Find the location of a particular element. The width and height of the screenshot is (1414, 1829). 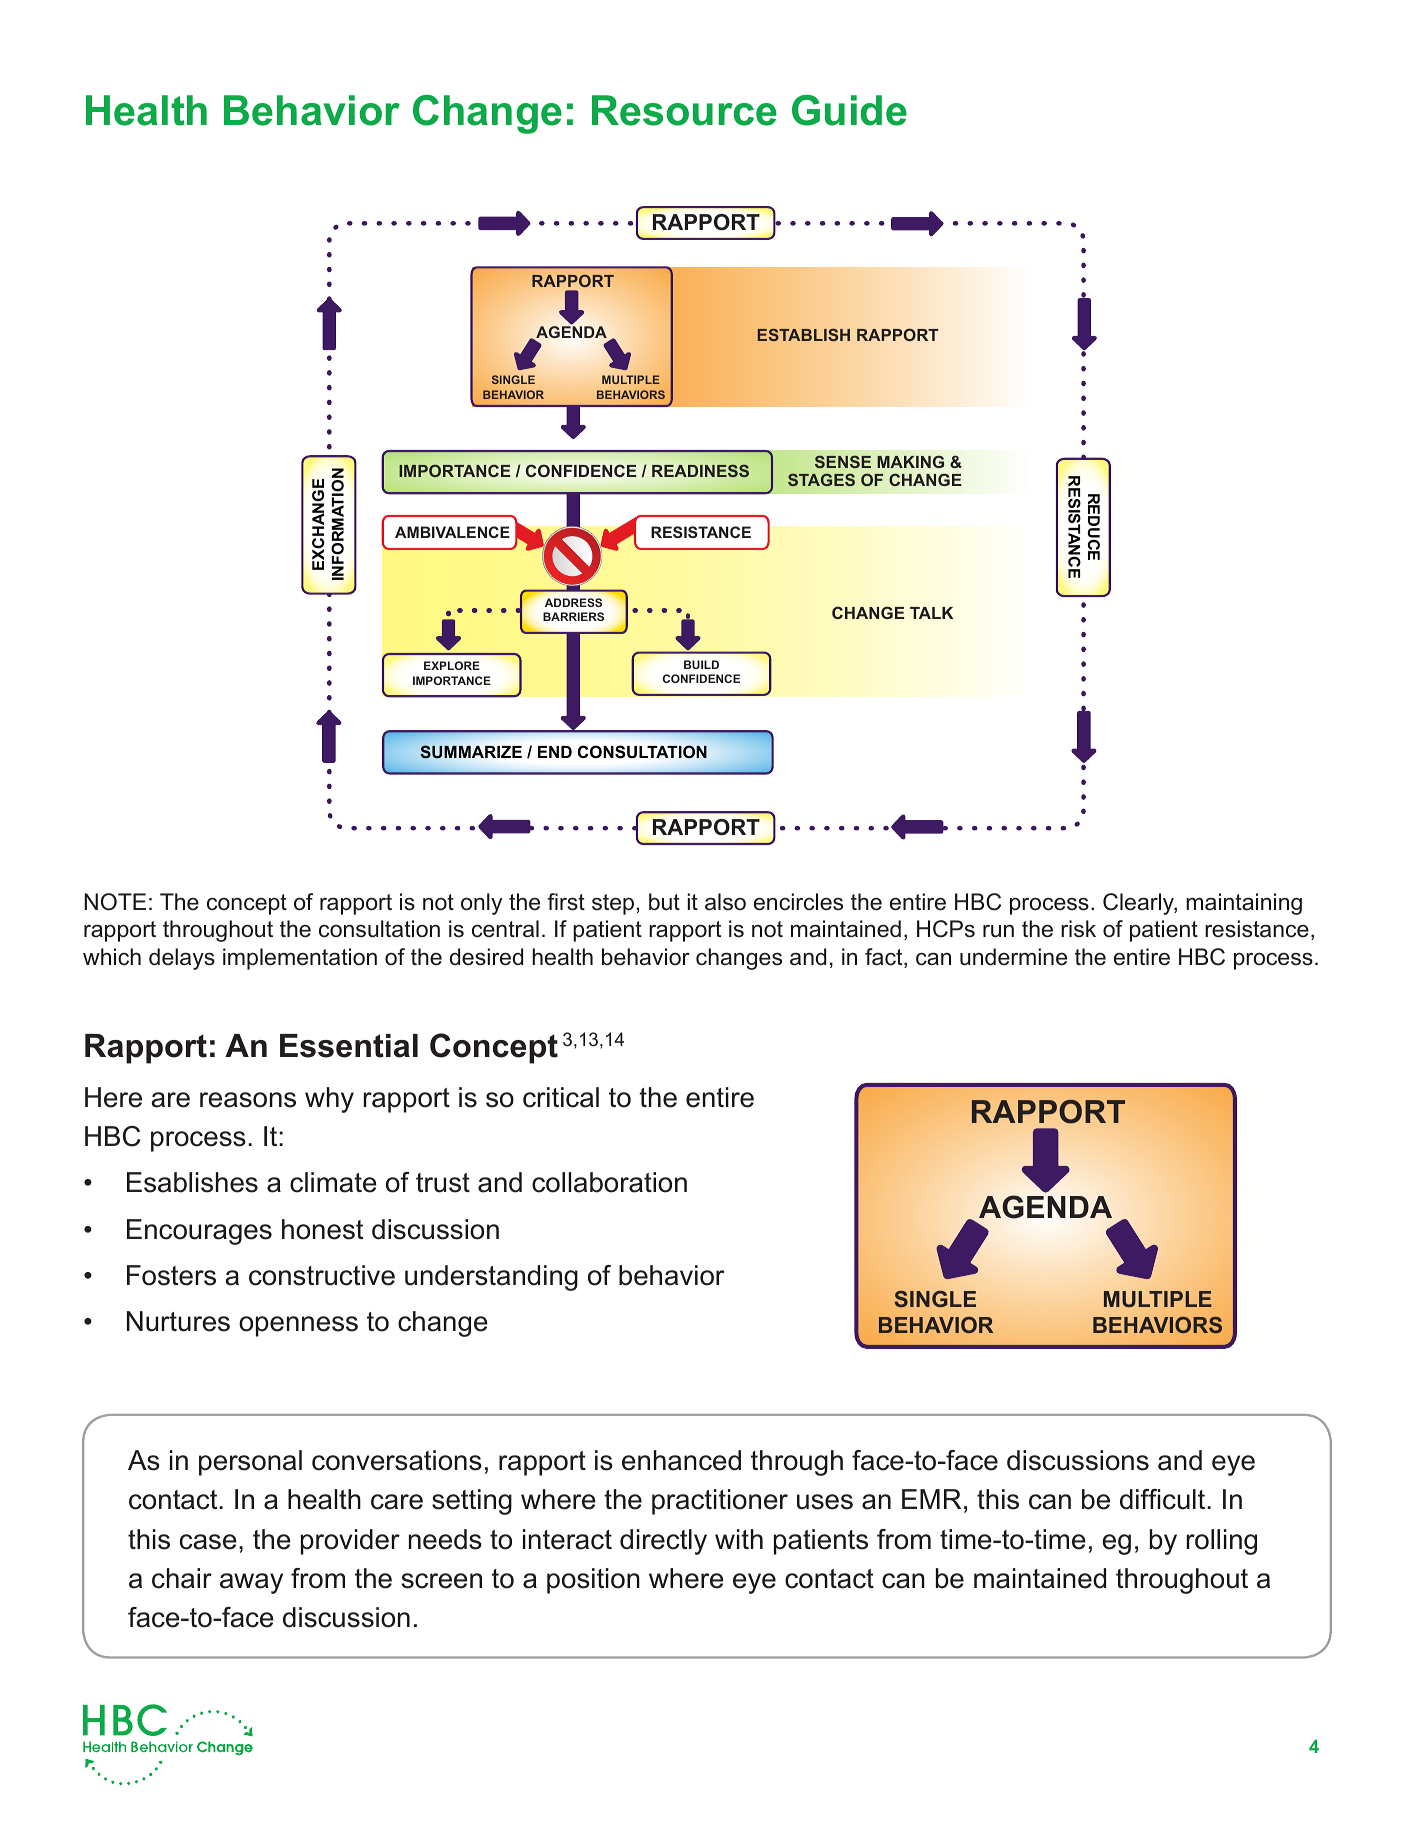

risk is located at coordinates (1078, 929).
